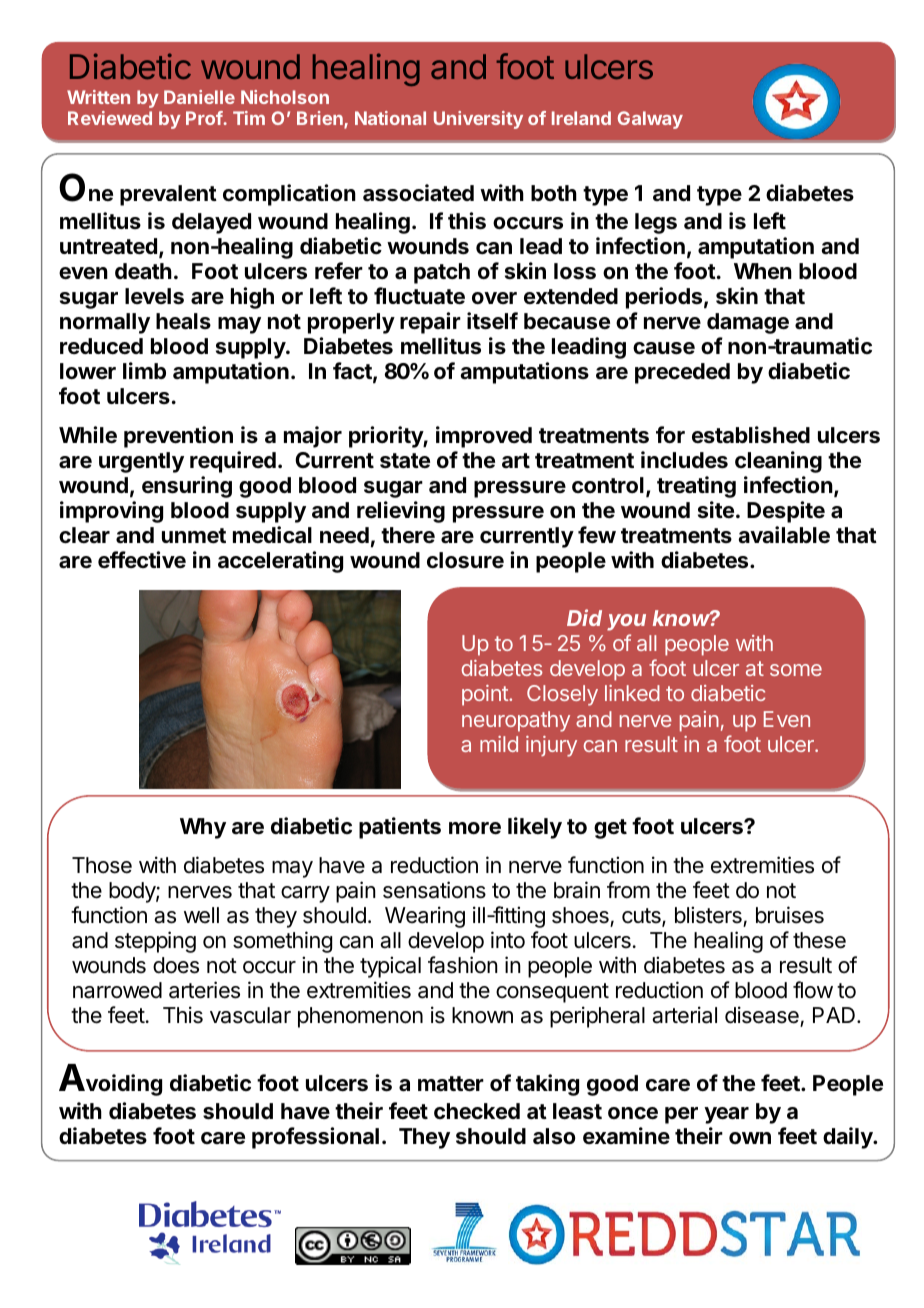 The height and width of the image is (1308, 924). What do you see at coordinates (141, 462) in the image?
I see `urgently` at bounding box center [141, 462].
